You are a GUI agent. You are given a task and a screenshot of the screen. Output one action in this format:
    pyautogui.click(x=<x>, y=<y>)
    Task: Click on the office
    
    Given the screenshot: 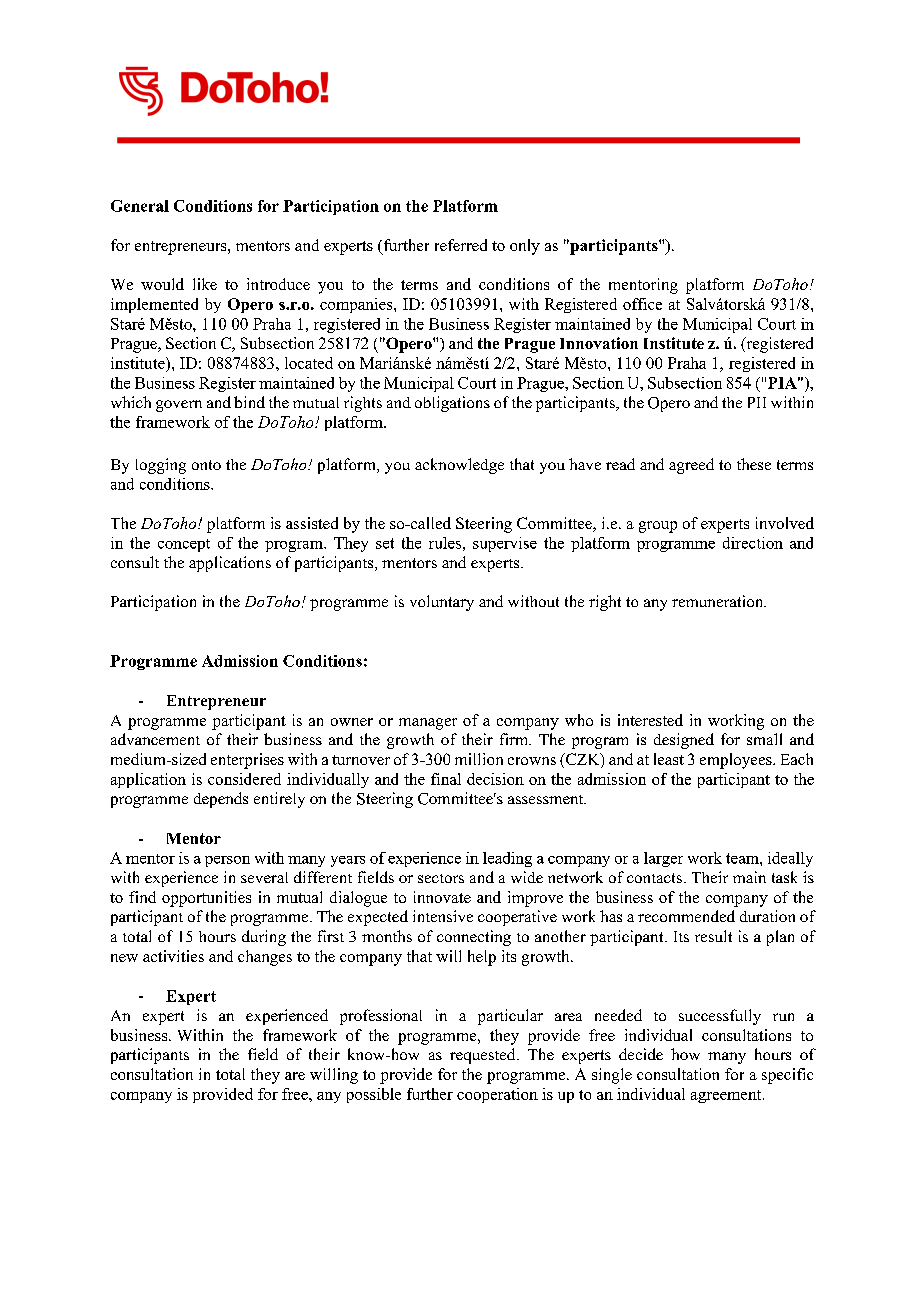 What is the action you would take?
    pyautogui.click(x=642, y=304)
